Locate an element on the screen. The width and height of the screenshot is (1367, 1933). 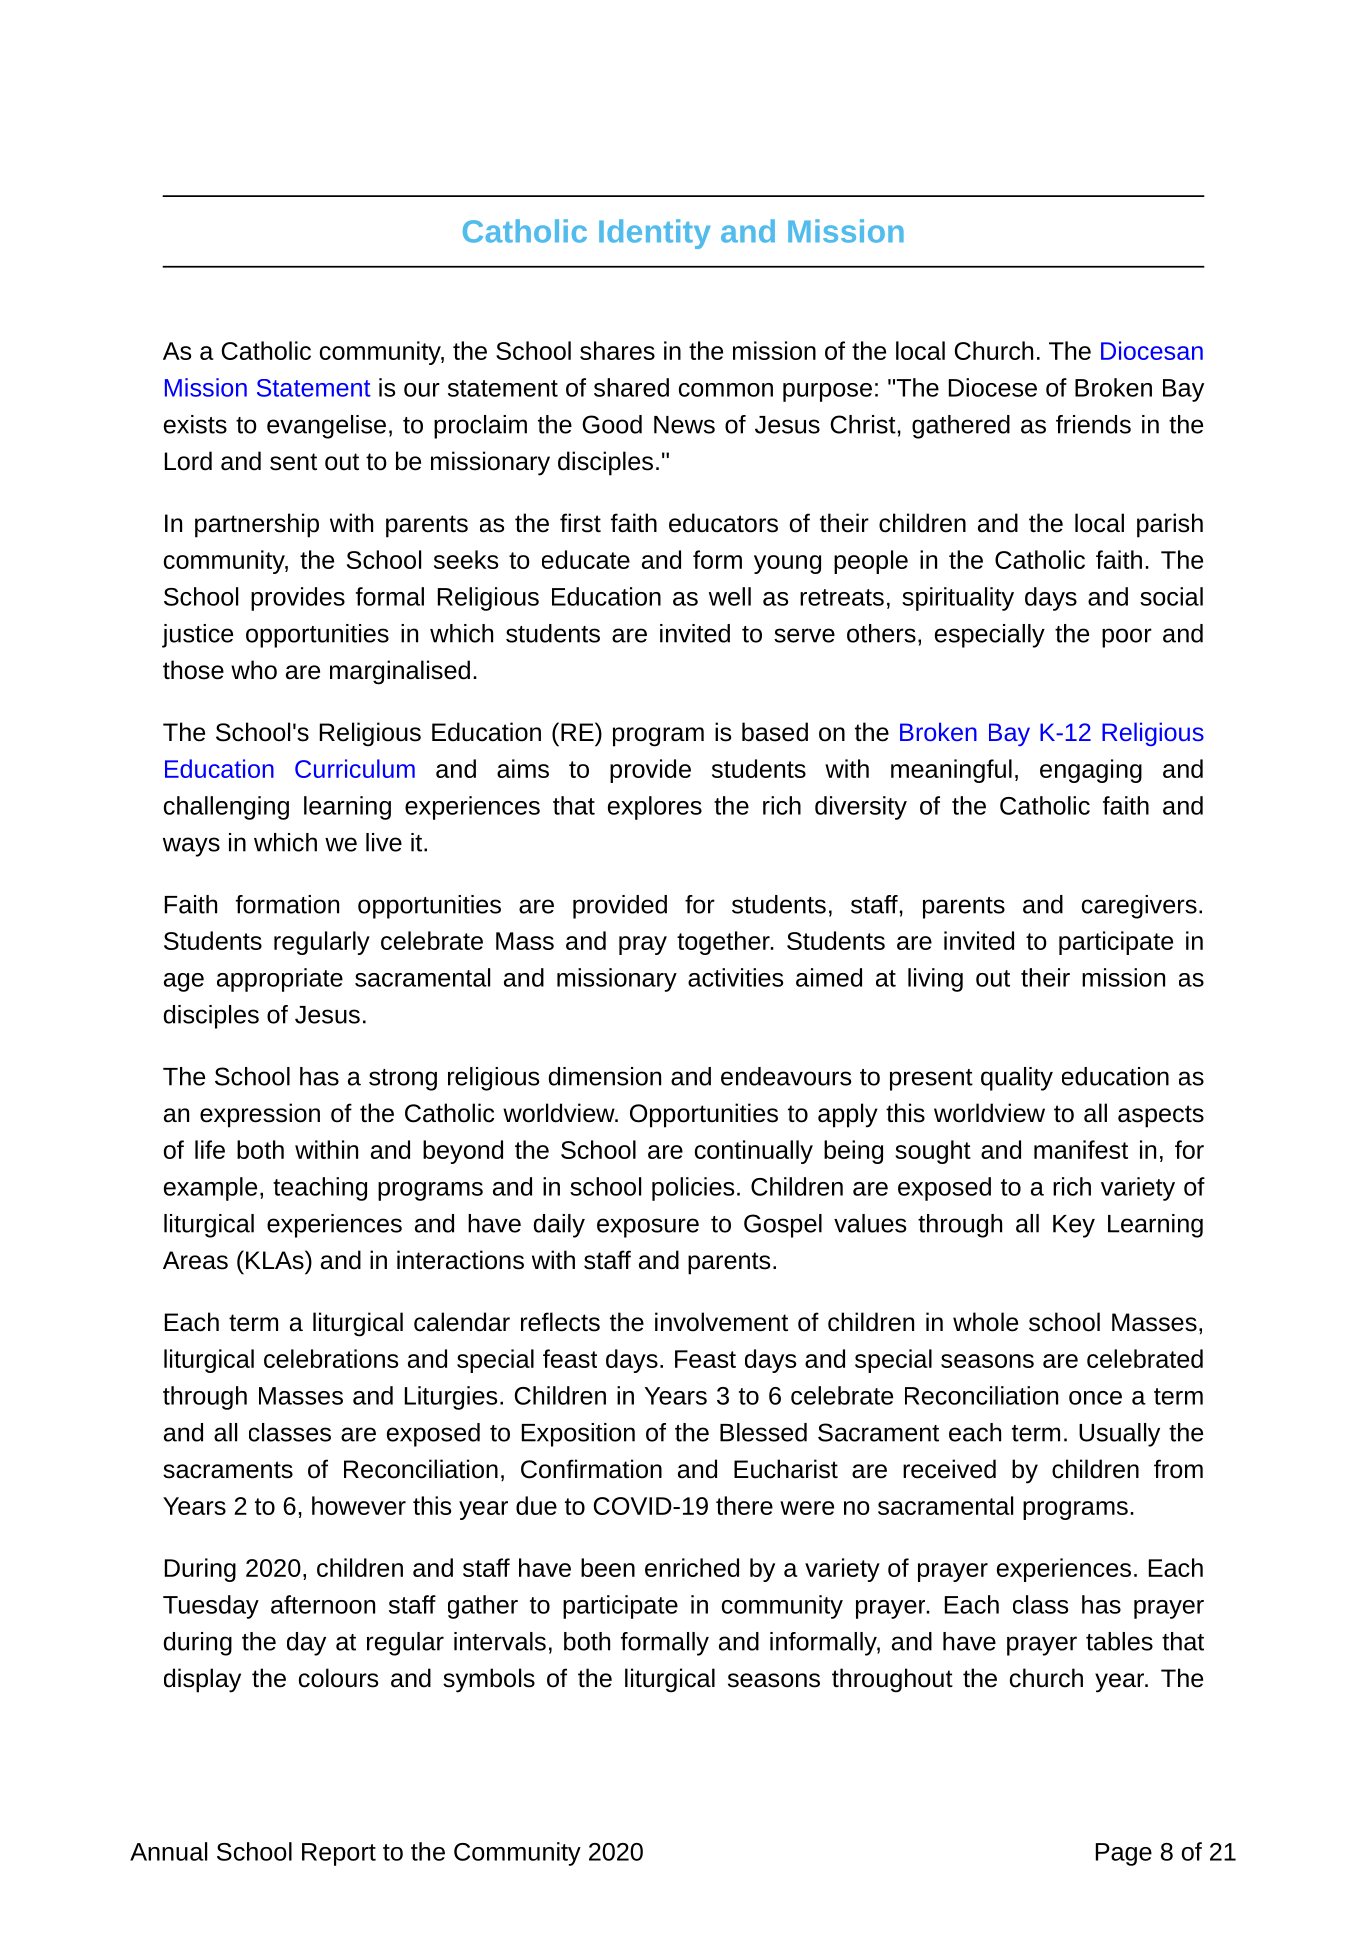
Usually is located at coordinates (1119, 1435).
